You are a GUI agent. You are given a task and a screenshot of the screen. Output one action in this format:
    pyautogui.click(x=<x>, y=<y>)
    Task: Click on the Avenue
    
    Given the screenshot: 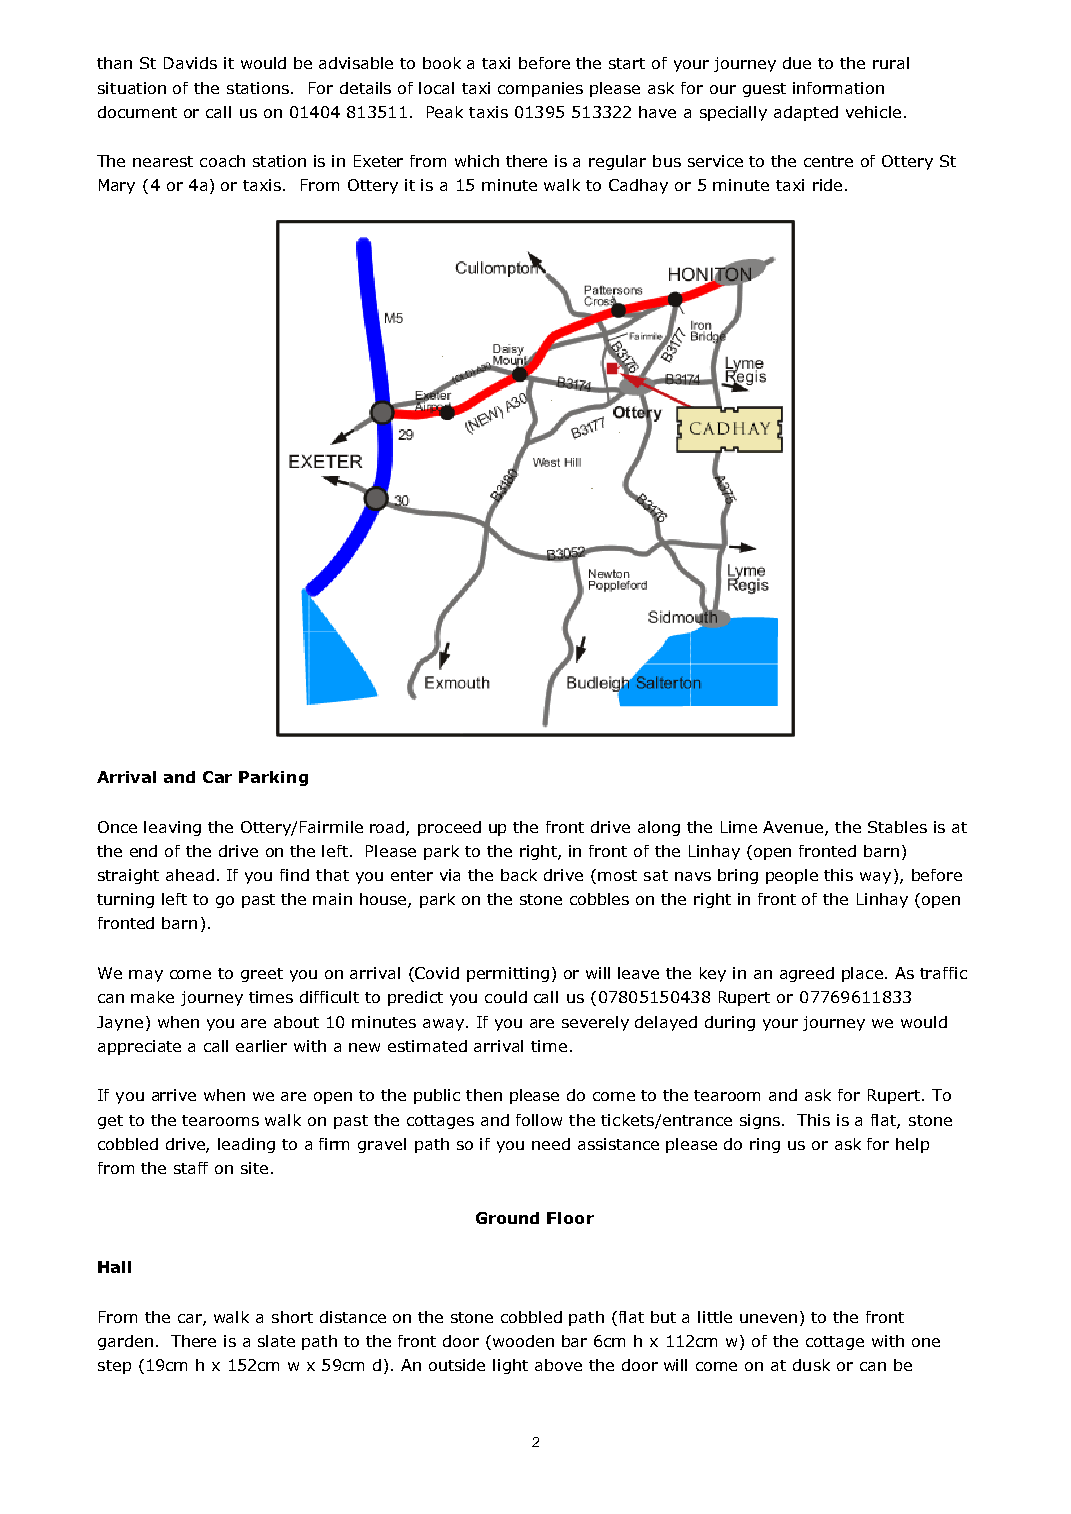 What is the action you would take?
    pyautogui.click(x=793, y=827)
